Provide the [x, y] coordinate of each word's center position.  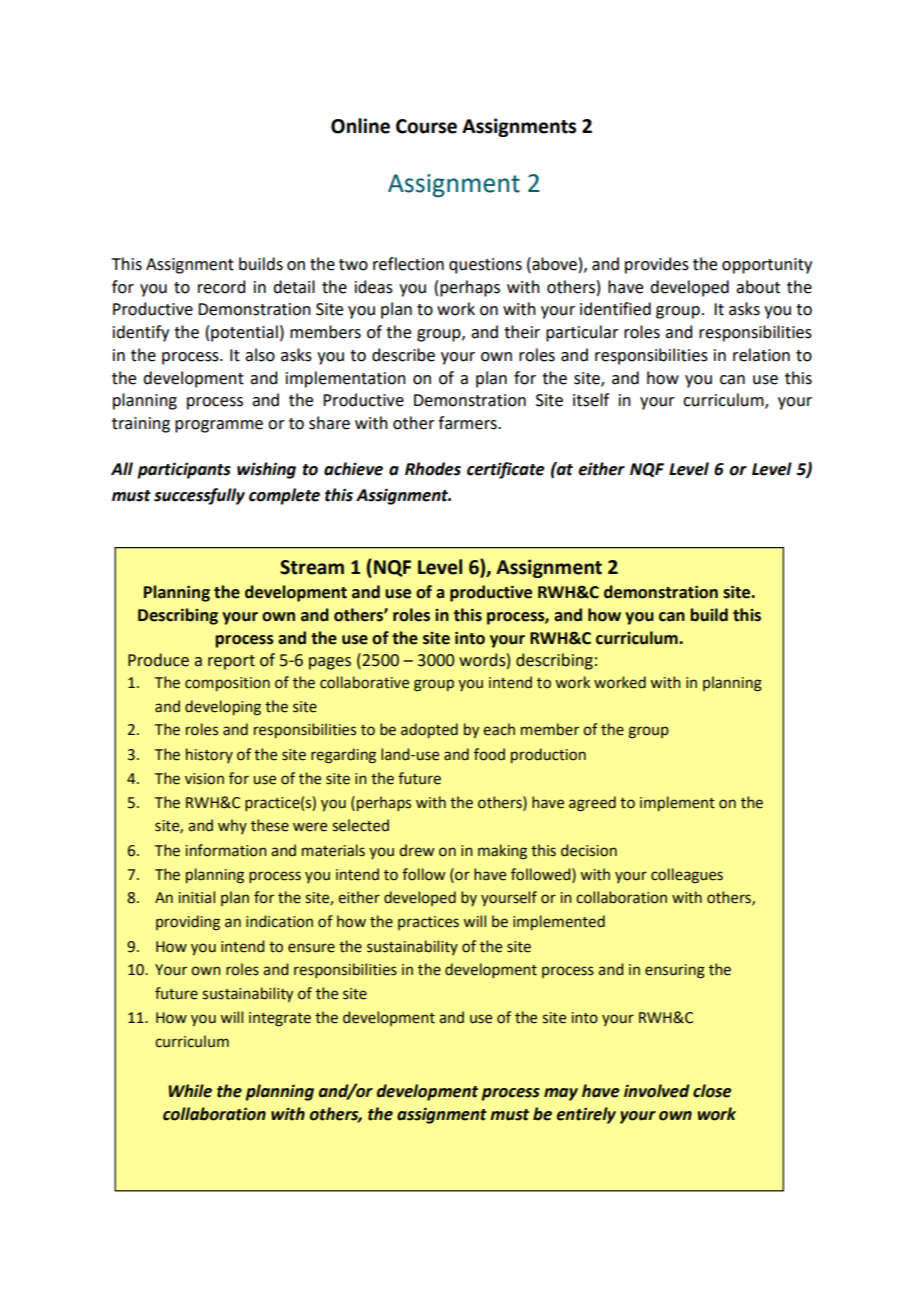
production [548, 755]
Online [360, 126]
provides [657, 265]
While [190, 1091]
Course [426, 126]
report [231, 662]
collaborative [364, 682]
